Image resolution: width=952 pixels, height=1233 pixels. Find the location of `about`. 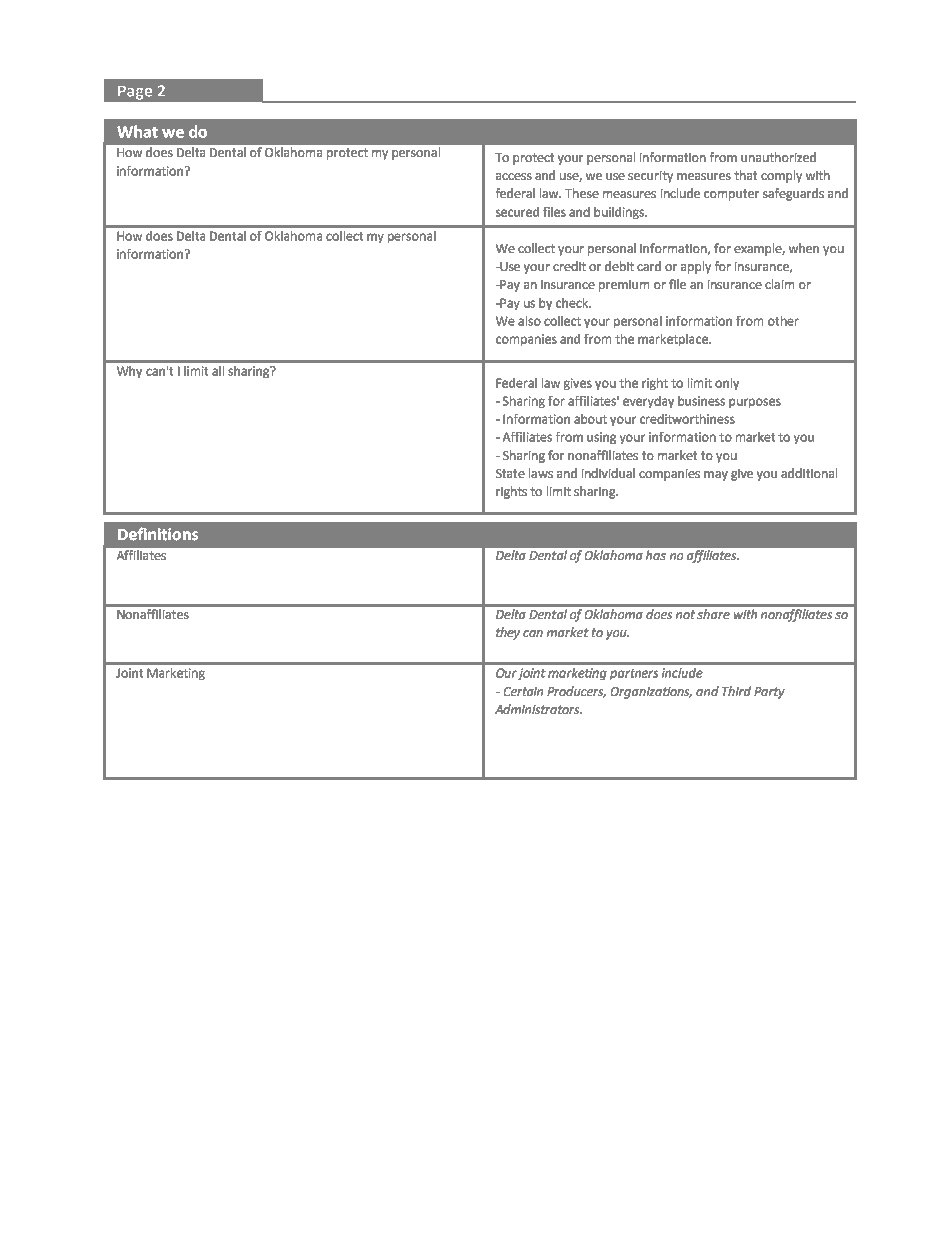

about is located at coordinates (590, 419).
